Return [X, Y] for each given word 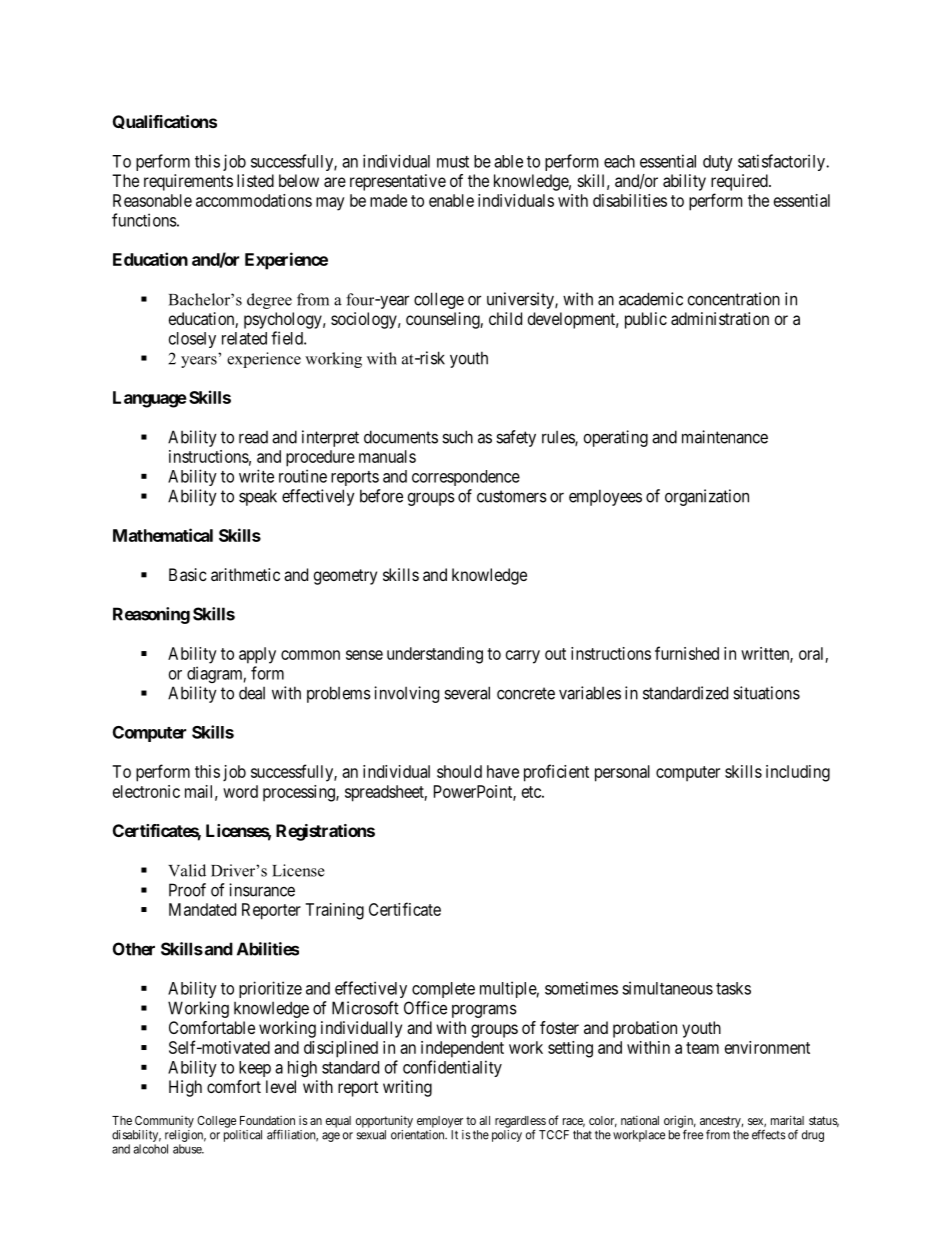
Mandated [202, 909]
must [453, 162]
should [459, 771]
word [240, 791]
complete [443, 990]
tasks [733, 988]
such [457, 437]
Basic [188, 574]
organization [707, 497]
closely [192, 340]
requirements [188, 182]
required [740, 182]
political [243, 1136]
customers [512, 496]
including [798, 773]
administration [720, 318]
